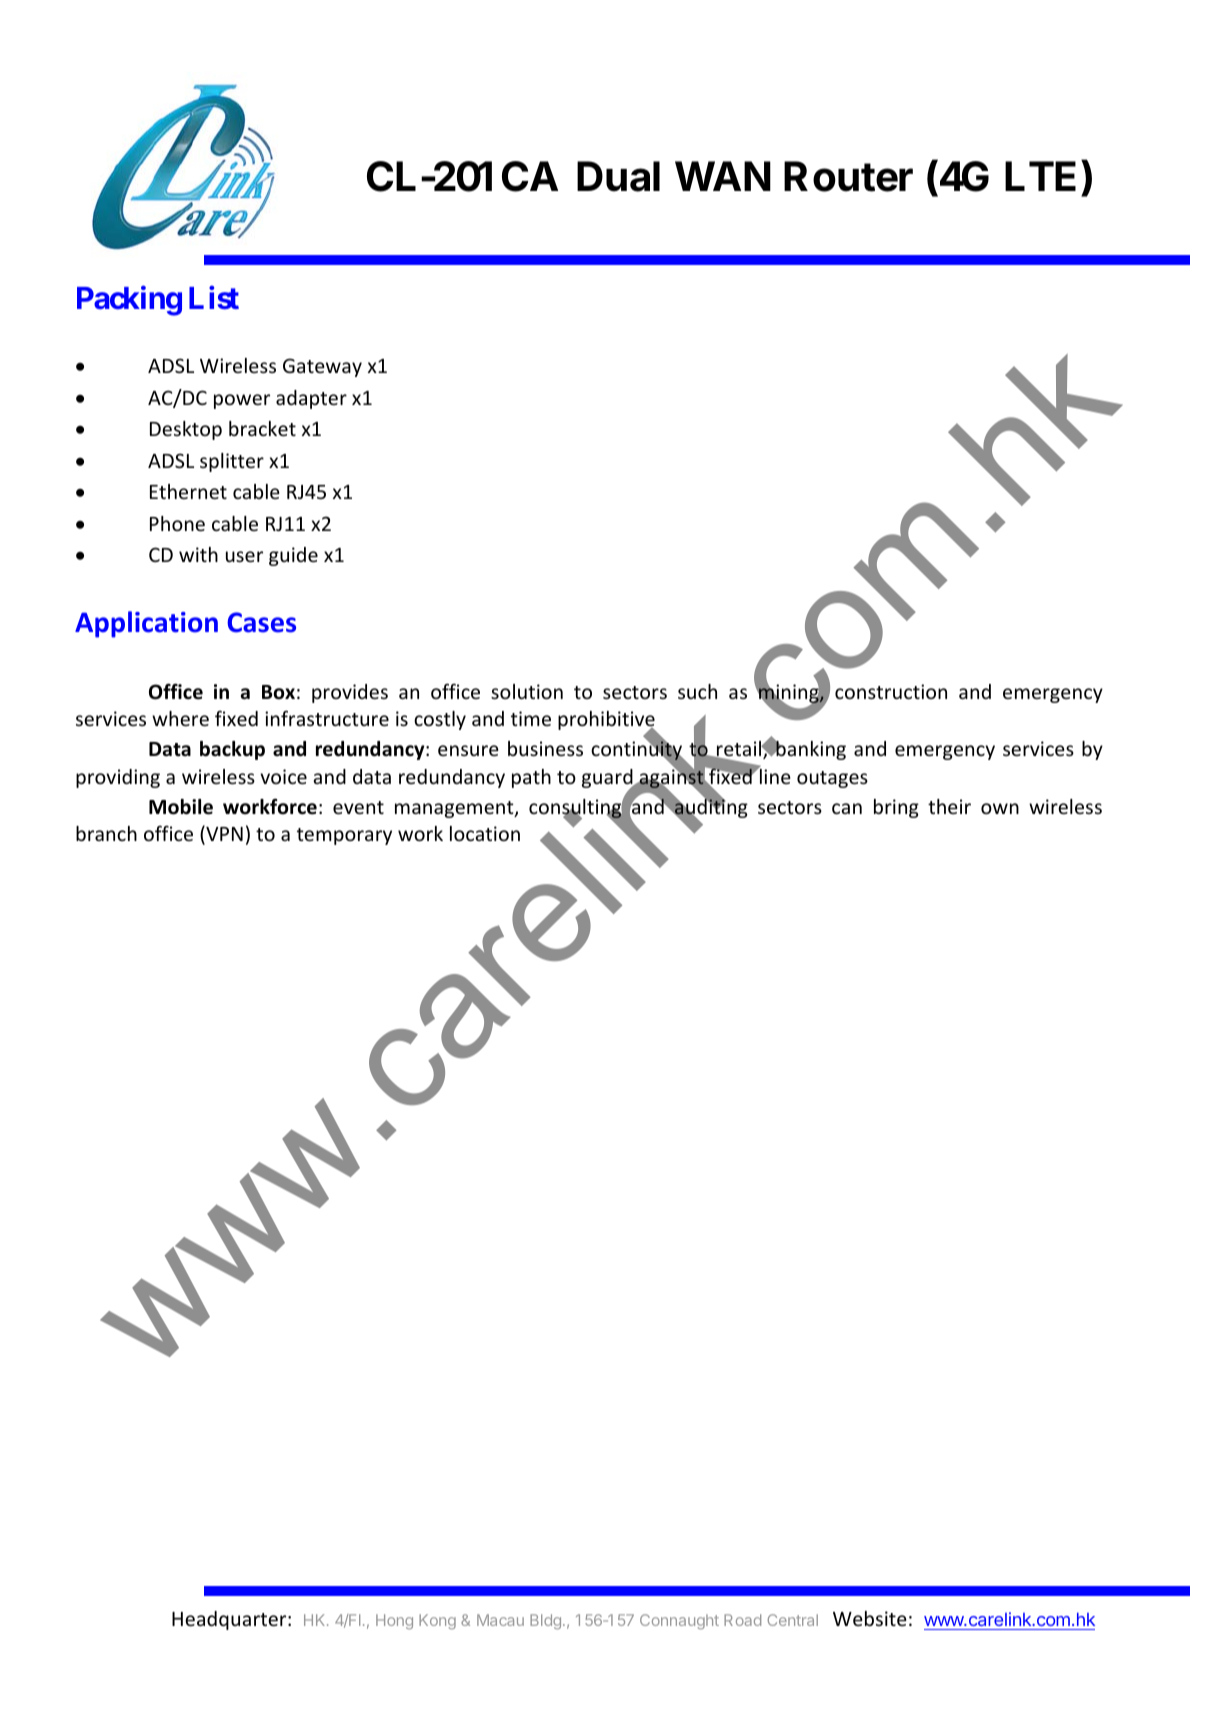  I want to click on Box, so click(278, 692).
